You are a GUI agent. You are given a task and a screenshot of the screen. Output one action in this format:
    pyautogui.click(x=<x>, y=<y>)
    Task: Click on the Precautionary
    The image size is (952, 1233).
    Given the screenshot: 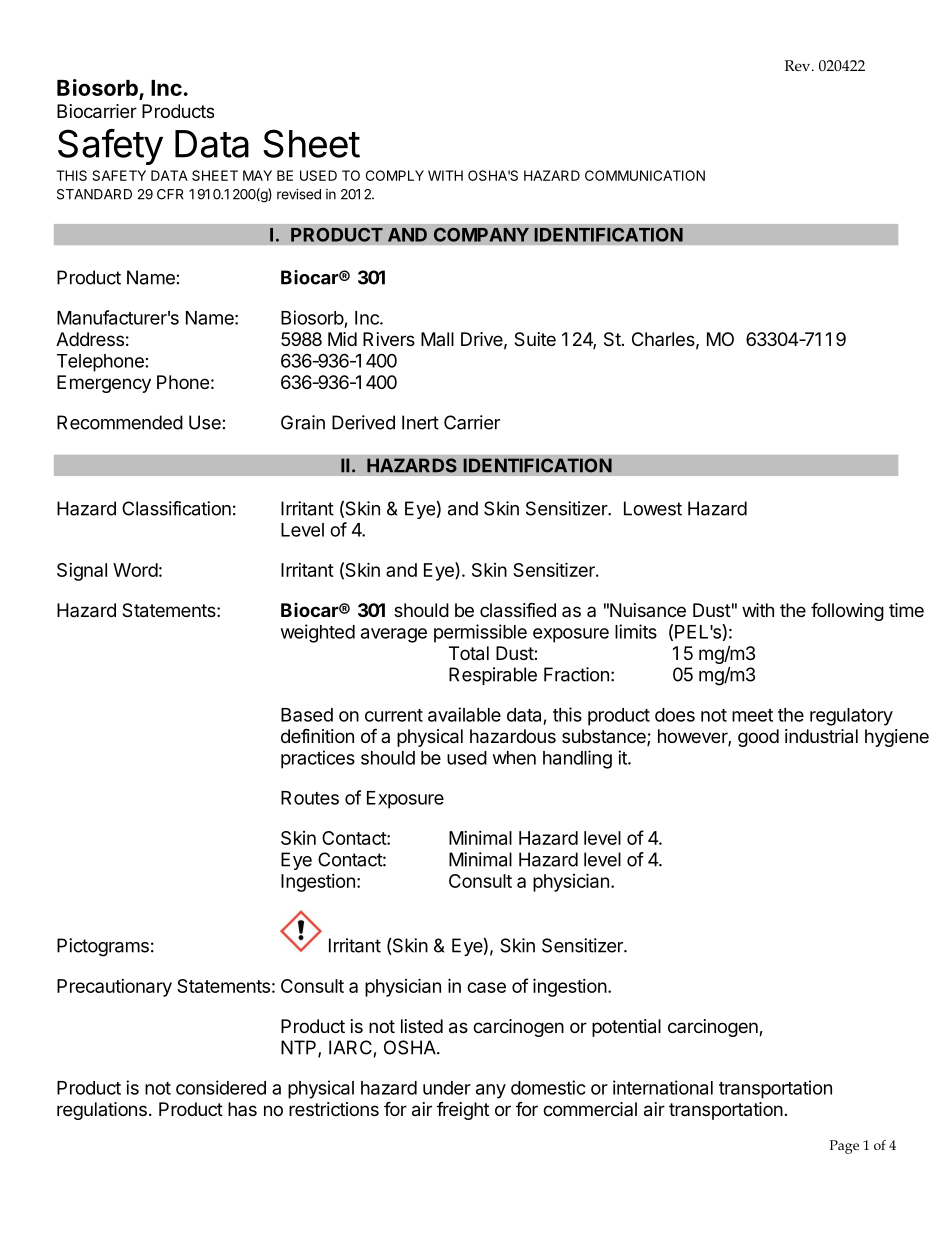 What is the action you would take?
    pyautogui.click(x=114, y=988)
